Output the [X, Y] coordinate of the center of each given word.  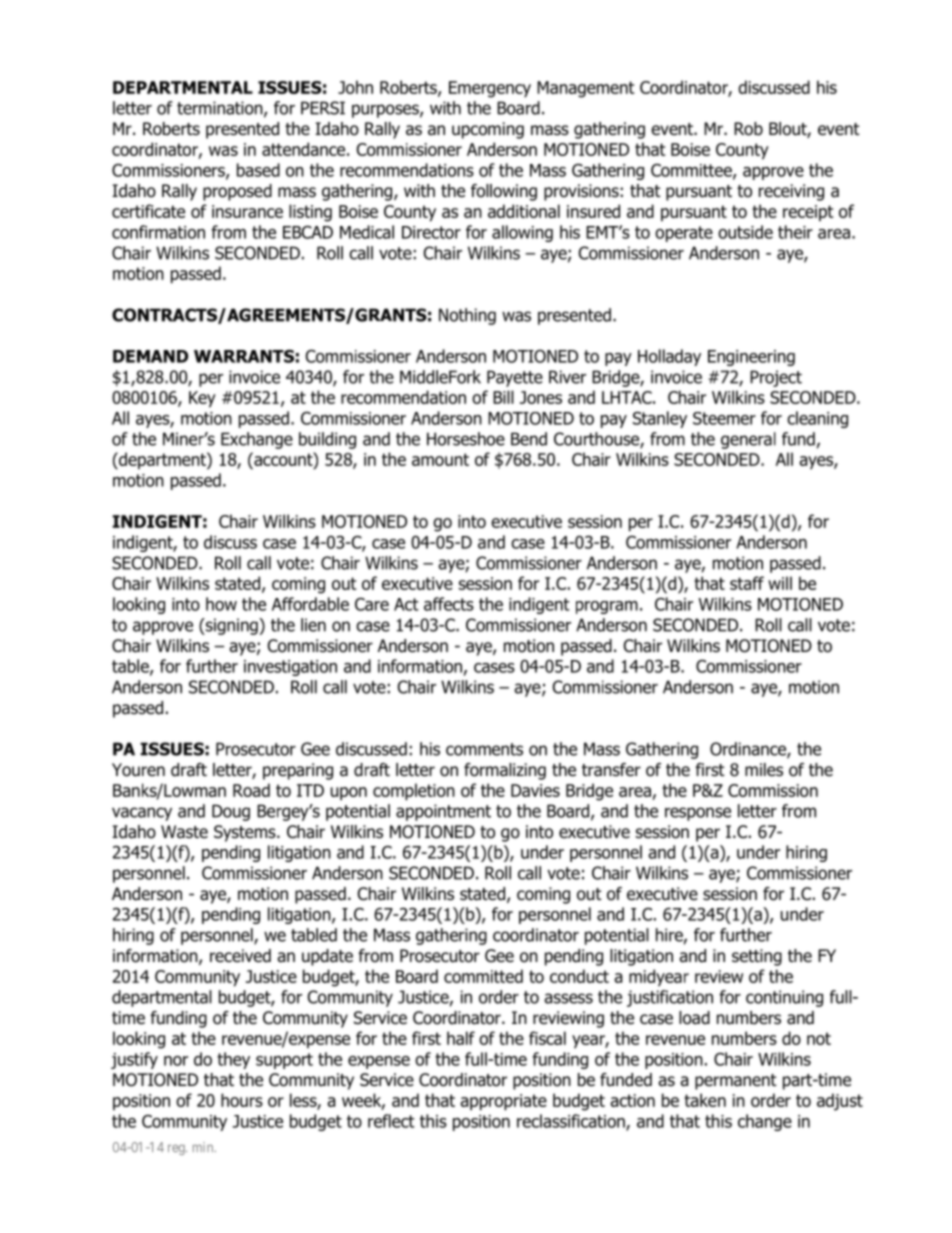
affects [449, 604]
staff [747, 583]
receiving [791, 192]
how [221, 604]
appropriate [503, 1102]
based [258, 170]
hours [242, 1100]
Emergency [490, 89]
